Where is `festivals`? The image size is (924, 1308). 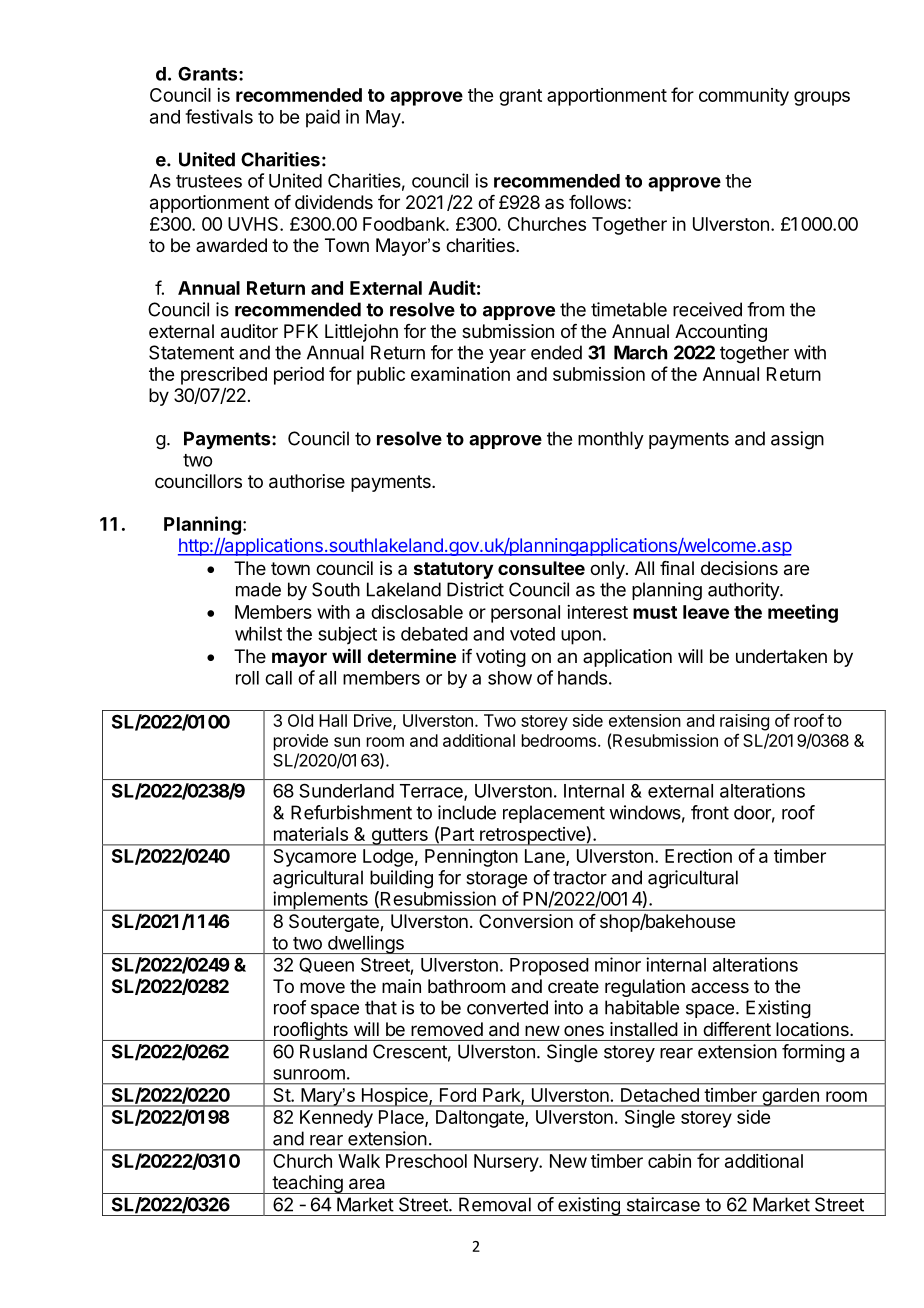
festivals is located at coordinates (219, 116).
